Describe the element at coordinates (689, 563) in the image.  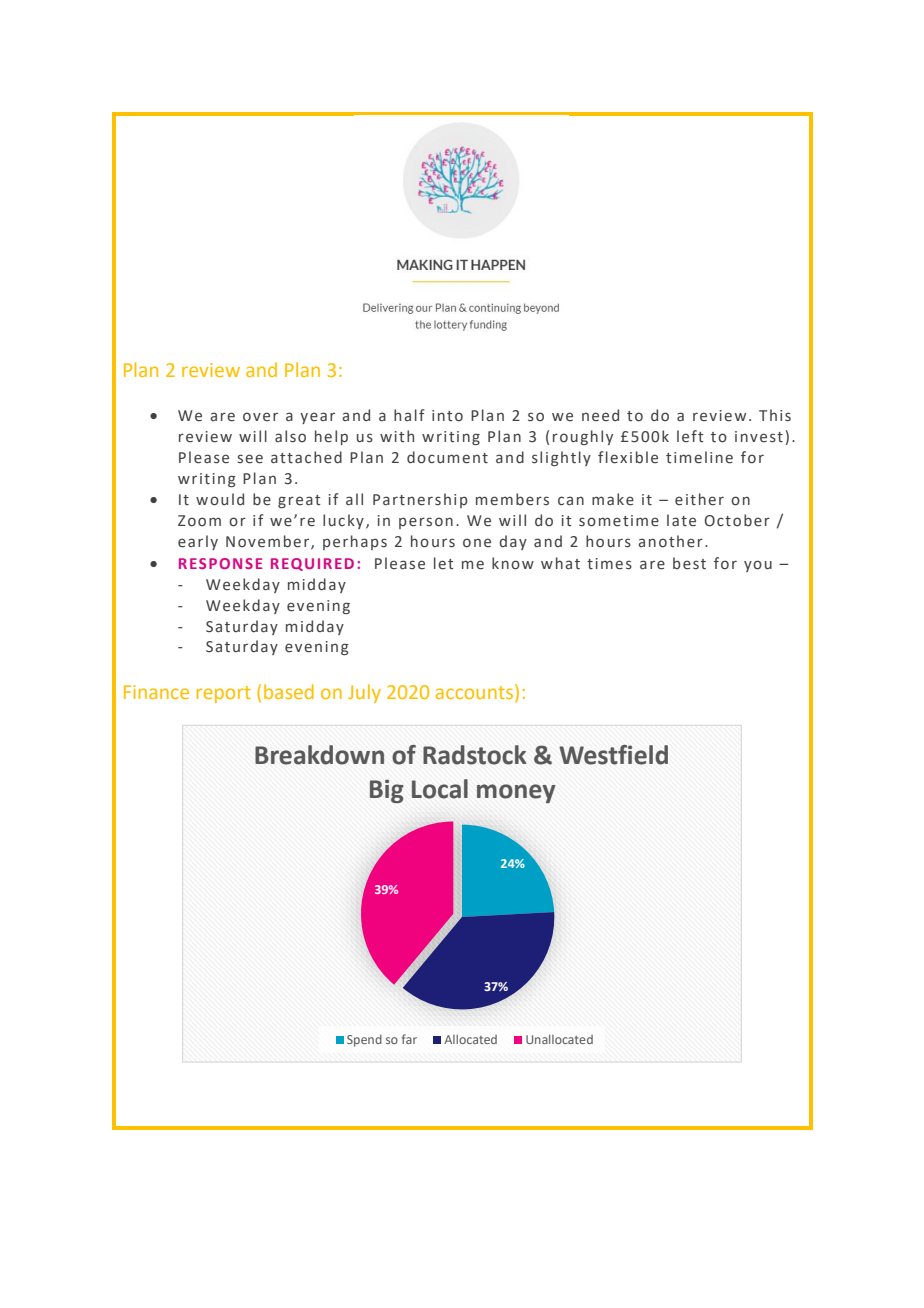
I see `best` at that location.
